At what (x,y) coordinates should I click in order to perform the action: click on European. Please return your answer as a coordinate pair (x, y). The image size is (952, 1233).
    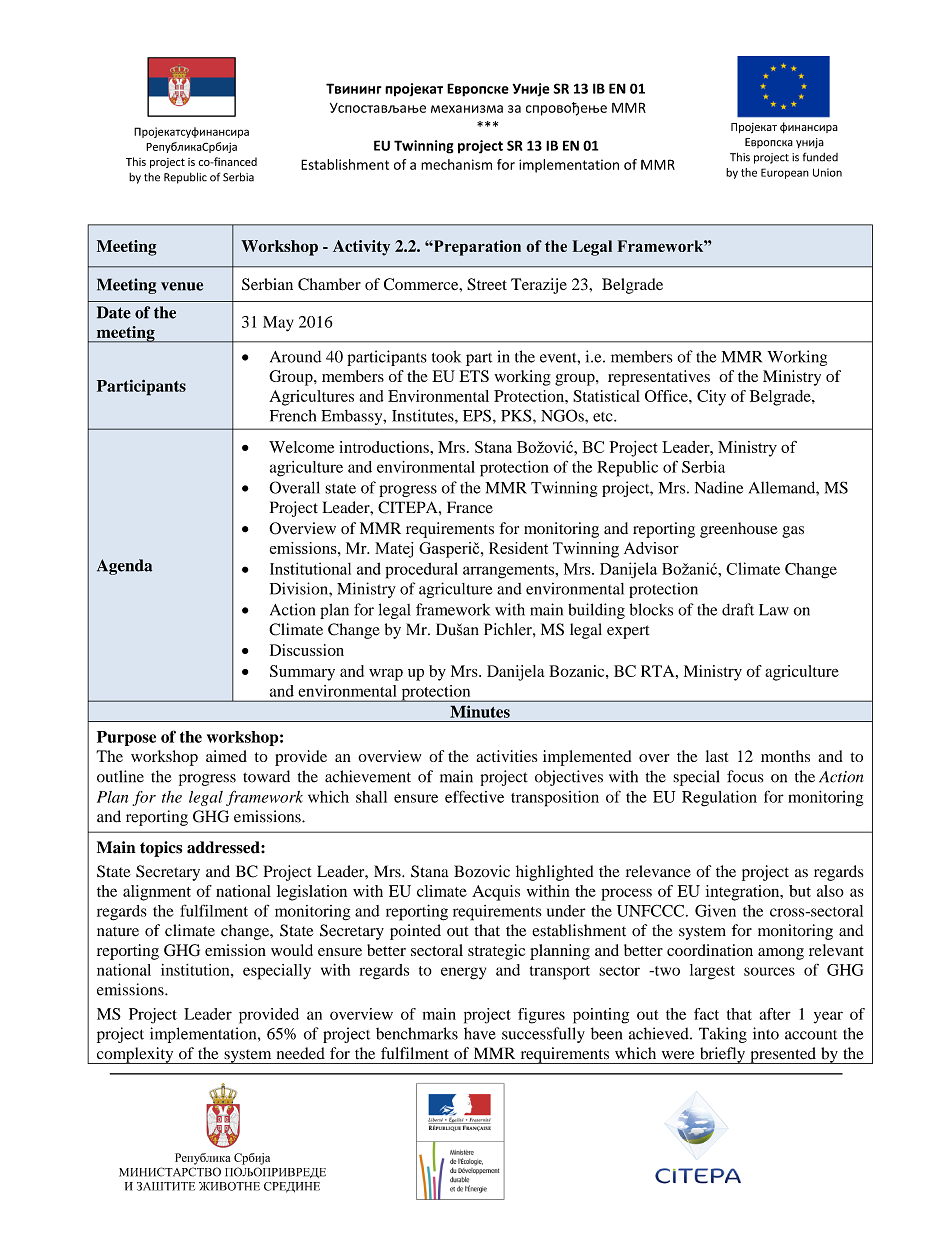
    Looking at the image, I should click on (785, 173).
